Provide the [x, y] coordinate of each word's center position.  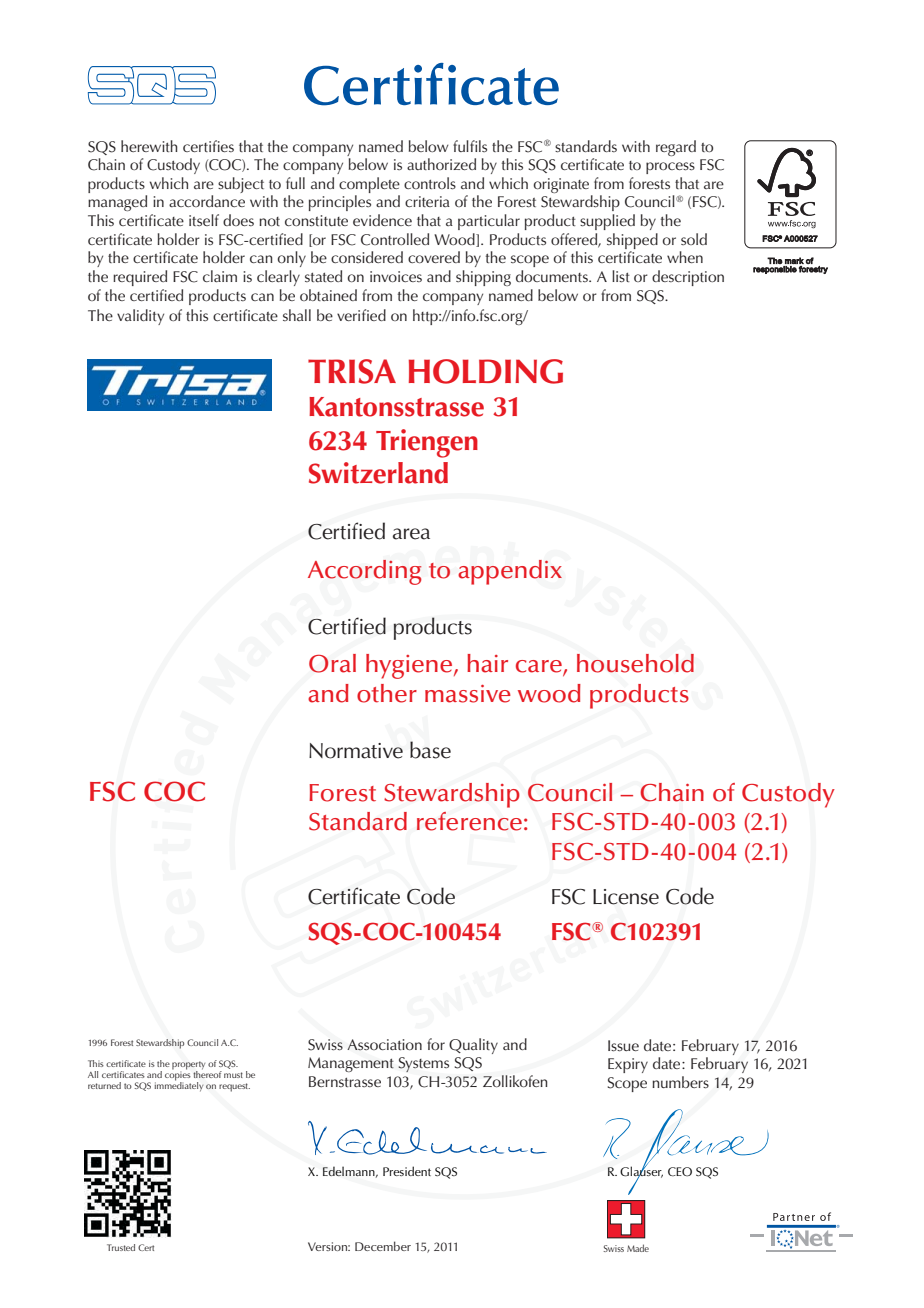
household [635, 663]
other [387, 693]
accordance [207, 201]
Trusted [121, 1247]
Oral [332, 663]
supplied [607, 222]
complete [369, 185]
